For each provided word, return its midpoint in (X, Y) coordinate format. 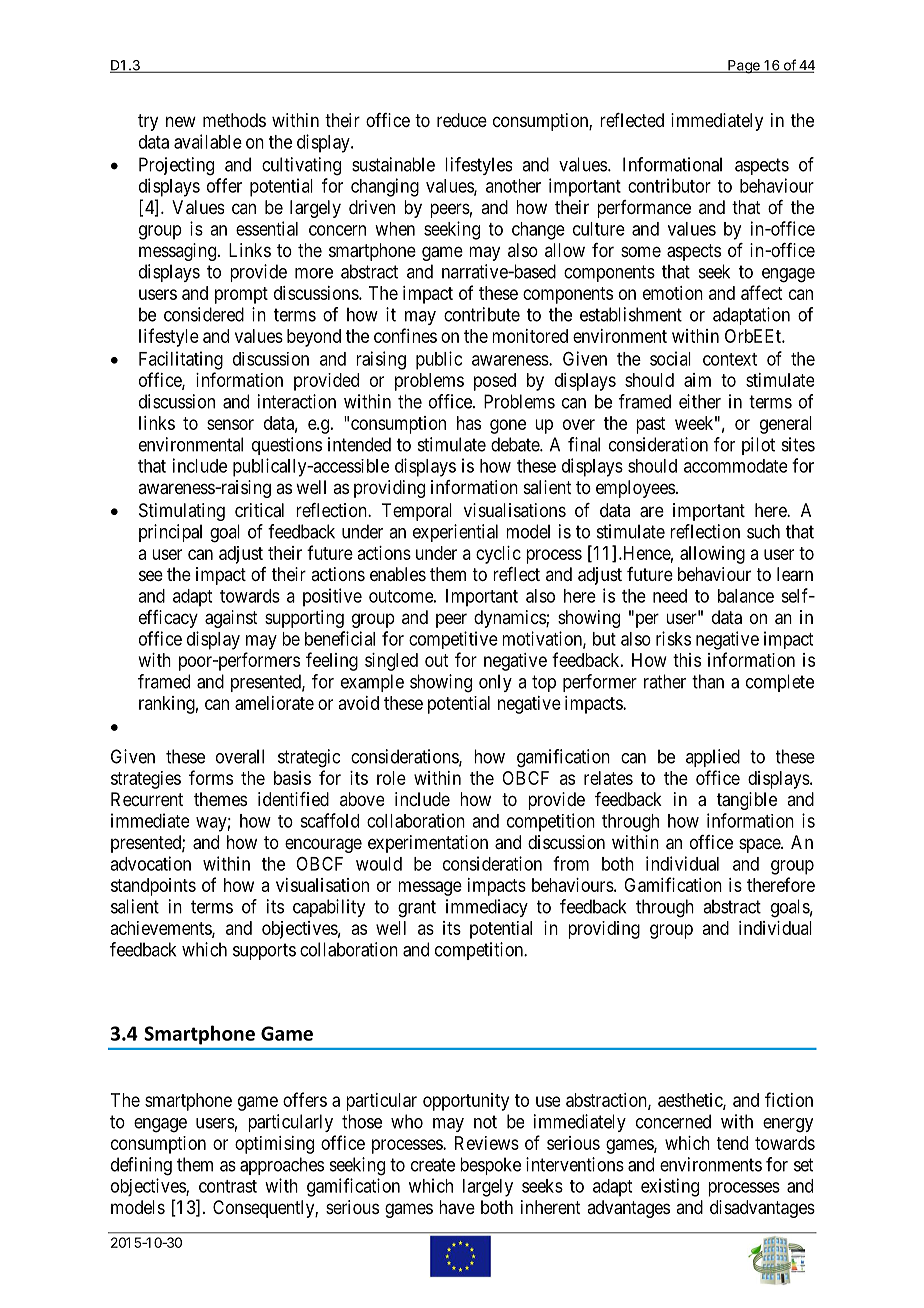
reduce (462, 120)
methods (234, 120)
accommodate (735, 466)
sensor (230, 424)
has (469, 423)
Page (744, 67)
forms (211, 777)
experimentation (428, 844)
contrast (228, 1186)
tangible (747, 801)
